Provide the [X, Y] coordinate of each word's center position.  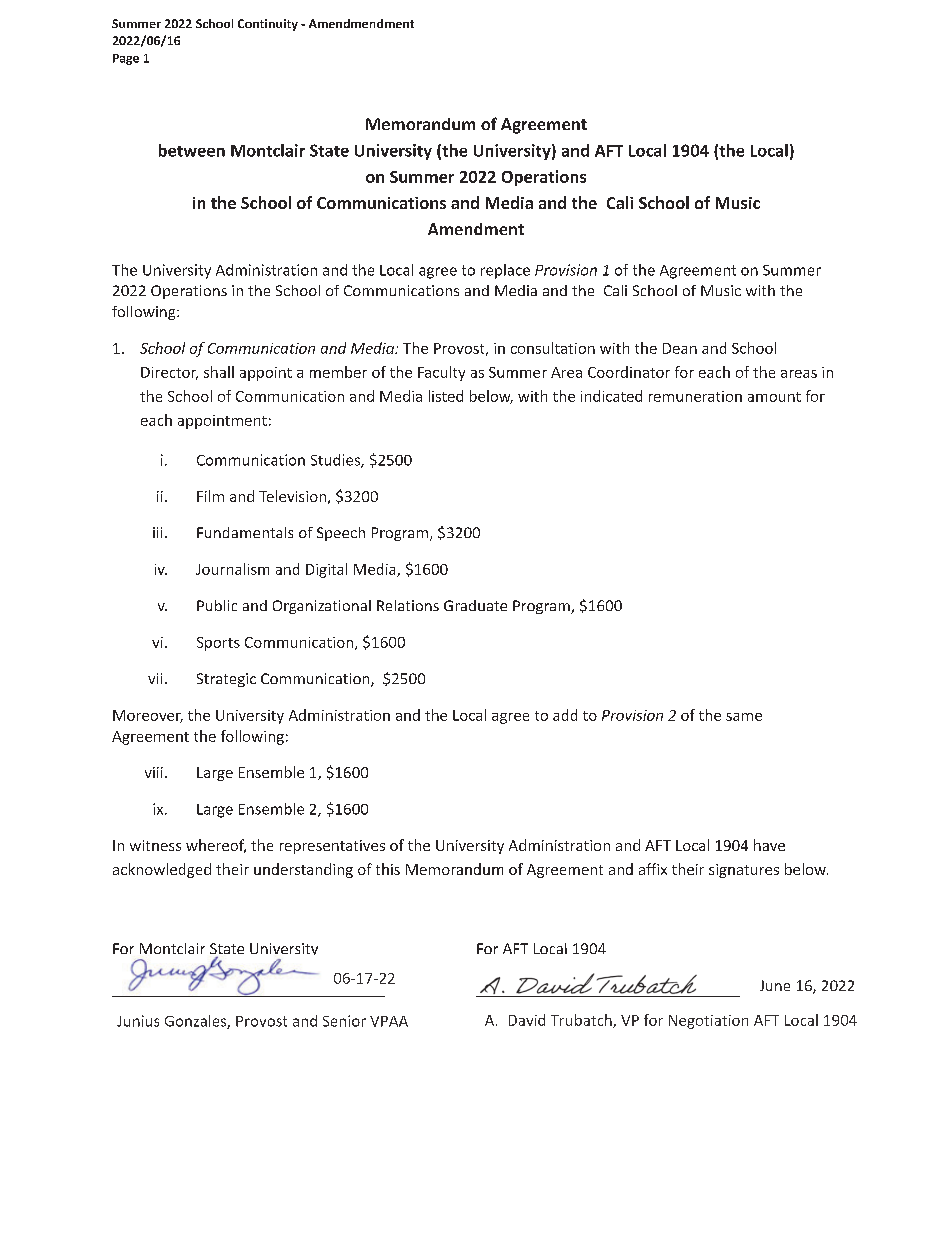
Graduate [475, 605]
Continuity [268, 25]
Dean [680, 348]
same [744, 717]
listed [446, 396]
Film [210, 496]
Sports [218, 644]
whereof [216, 846]
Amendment [476, 229]
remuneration [695, 396]
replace [505, 271]
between [192, 150]
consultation [553, 348]
